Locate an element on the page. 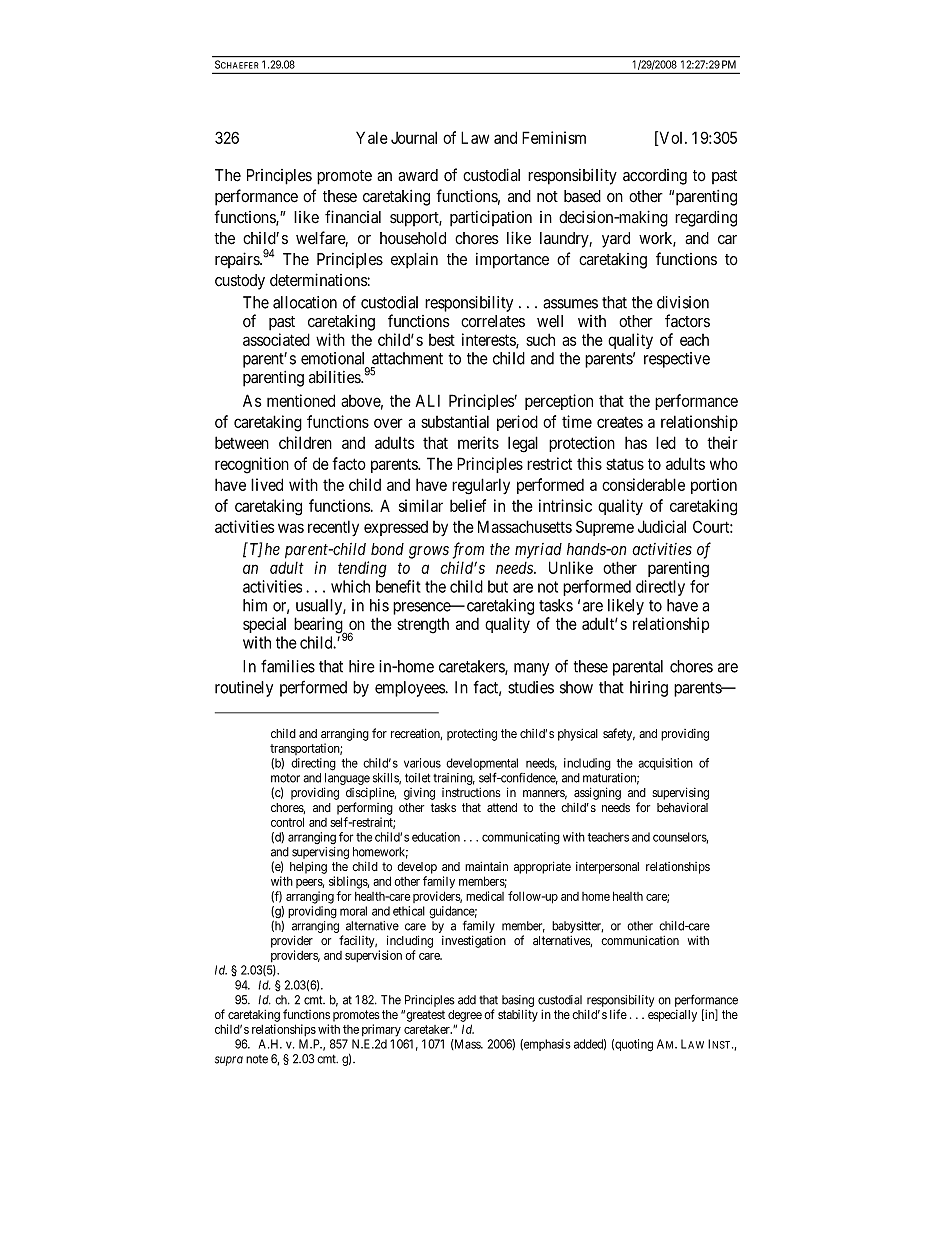 The image size is (952, 1233). financial is located at coordinates (353, 217).
